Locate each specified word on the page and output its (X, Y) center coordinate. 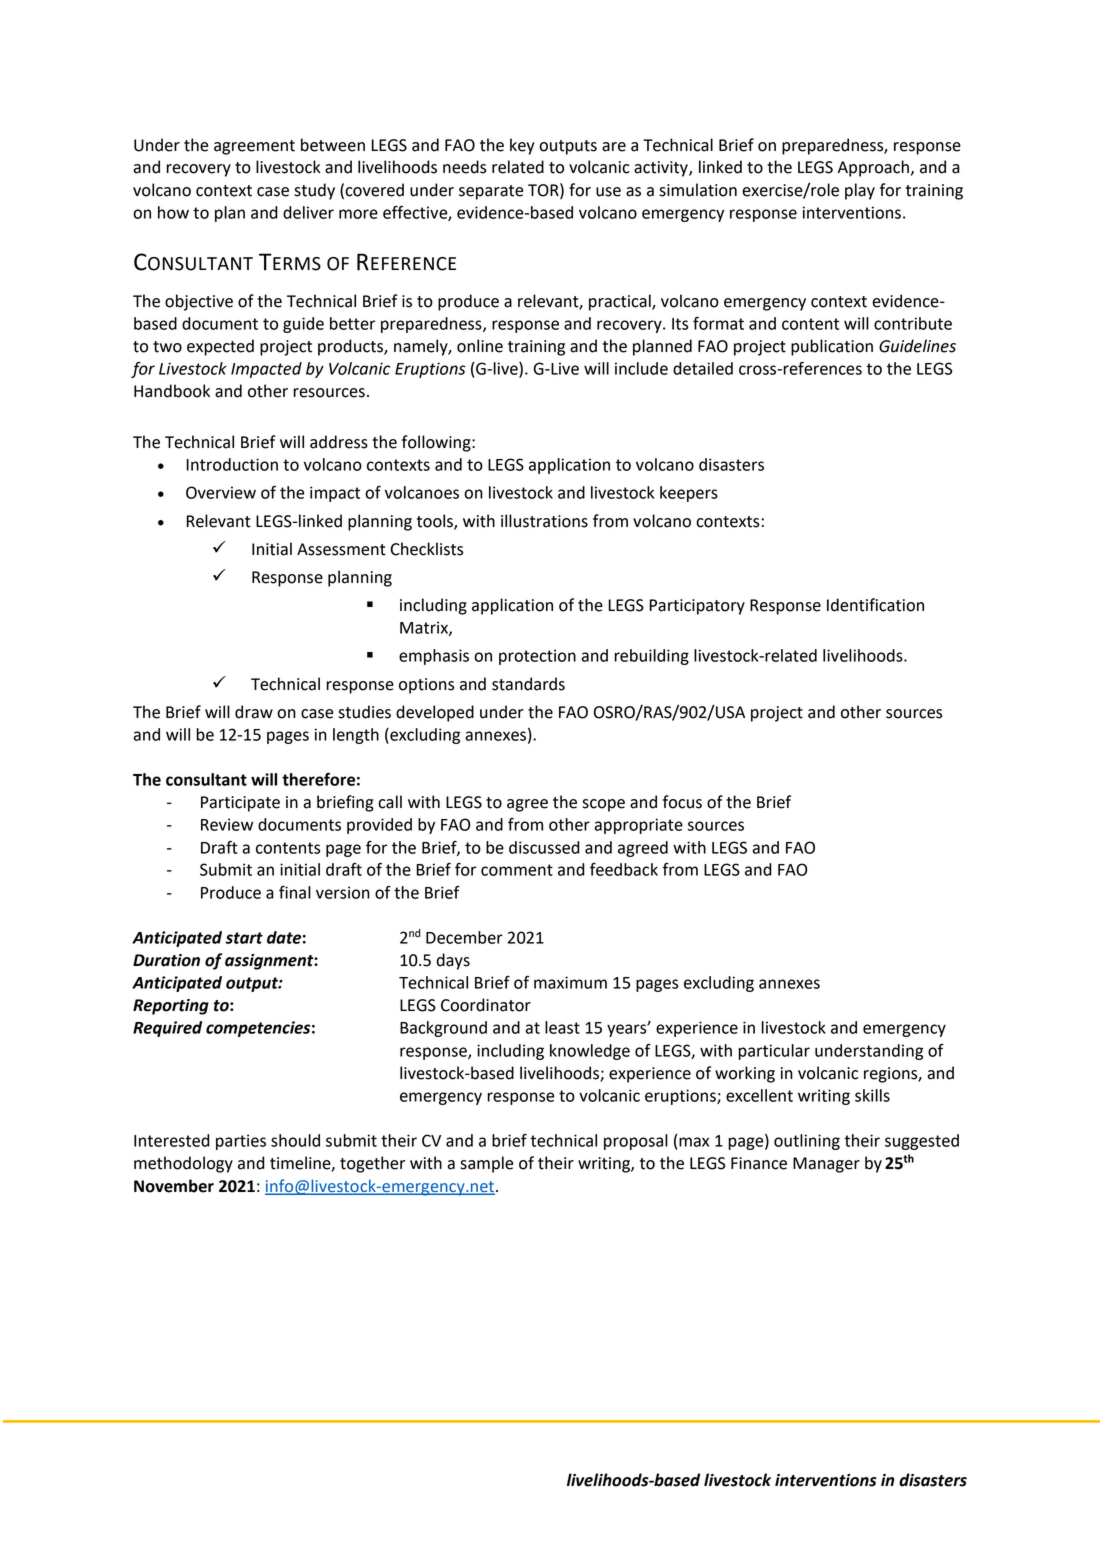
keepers (689, 494)
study (314, 191)
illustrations (544, 521)
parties (241, 1142)
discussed (544, 847)
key (522, 146)
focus (682, 802)
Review (227, 824)
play (860, 191)
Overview (221, 492)
